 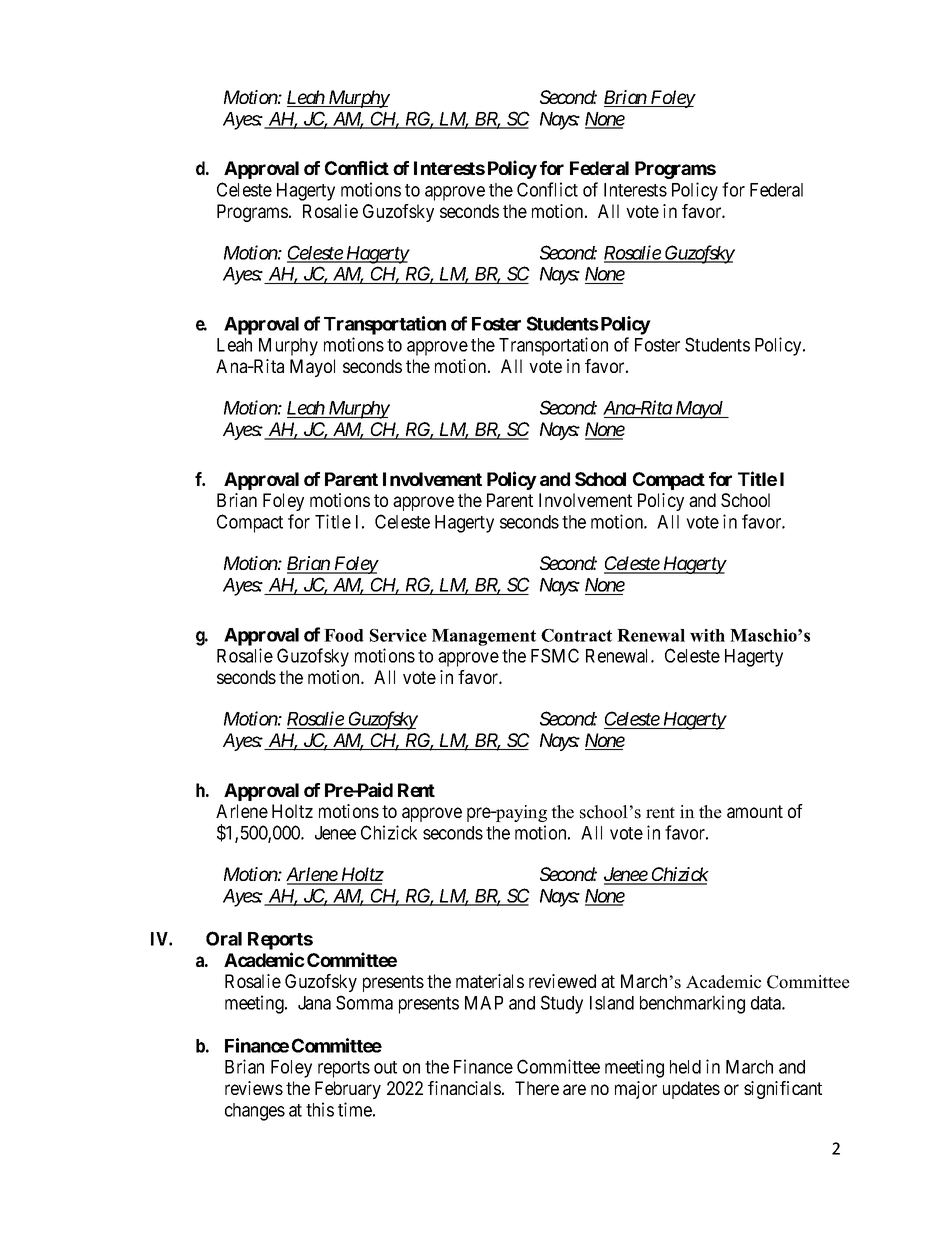 I want to click on with, so click(x=707, y=635).
